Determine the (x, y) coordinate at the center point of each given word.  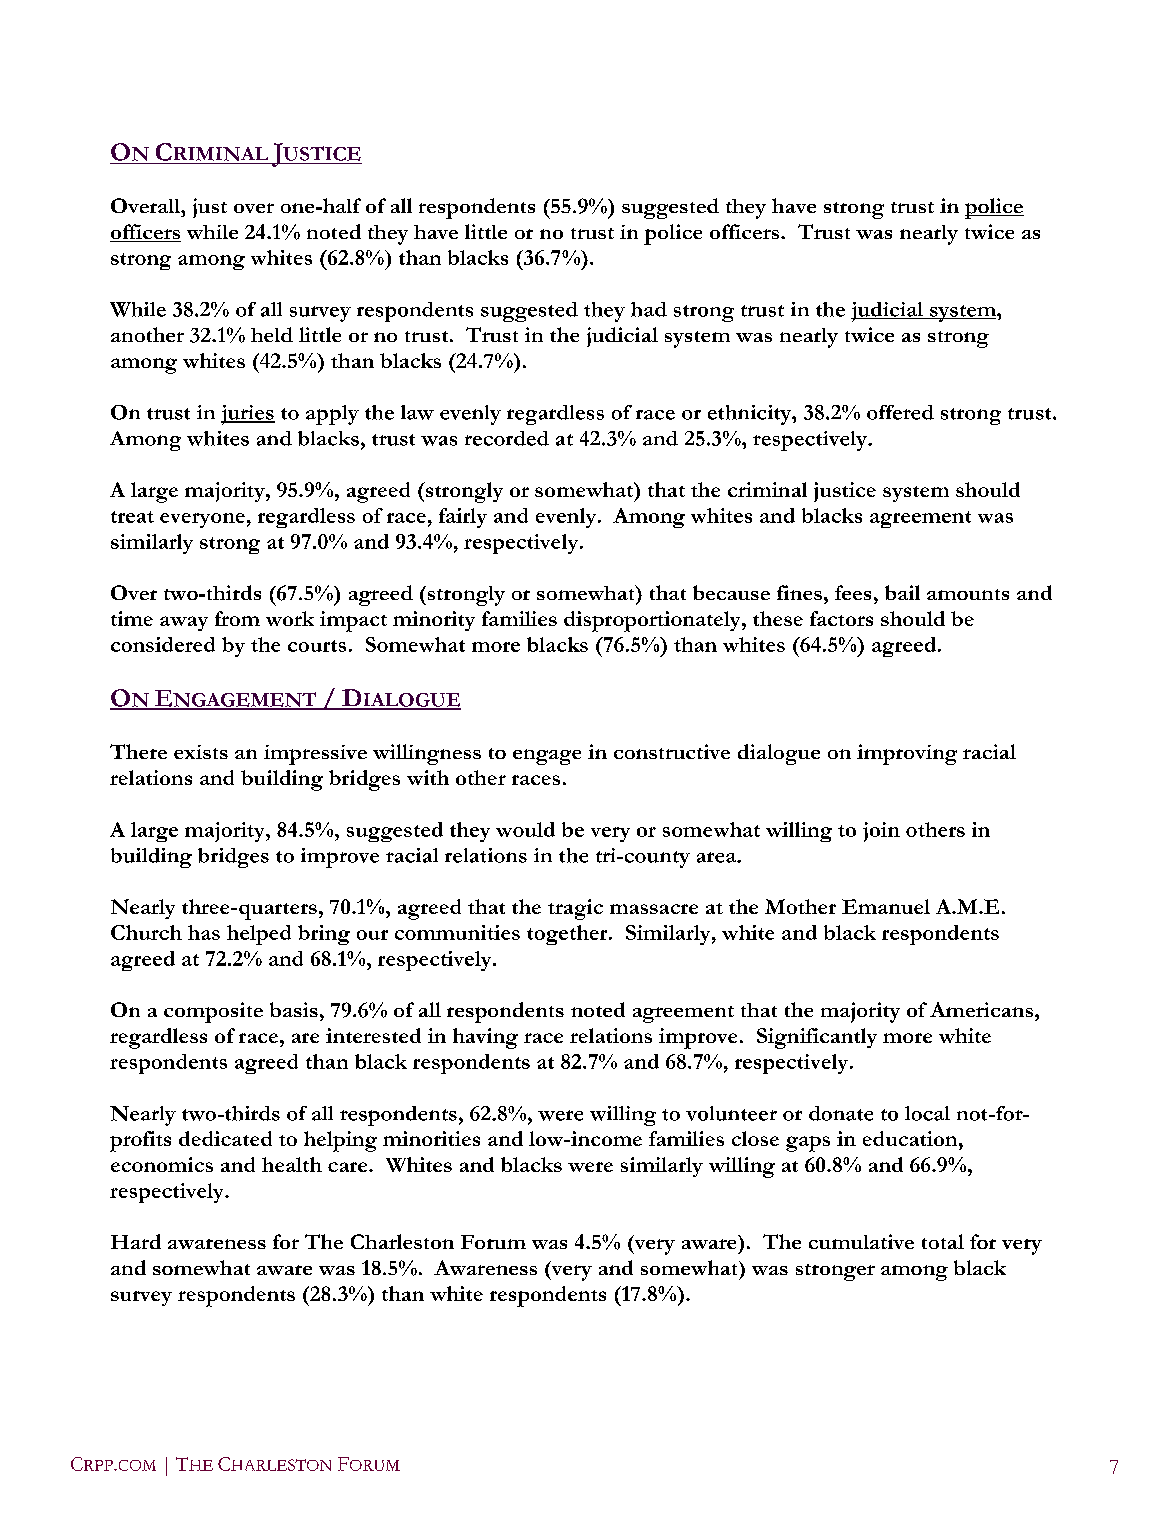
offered (900, 412)
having (485, 1038)
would (525, 829)
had (649, 309)
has (204, 932)
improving (907, 754)
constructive (672, 751)
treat (132, 517)
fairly (463, 518)
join (881, 832)
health (292, 1164)
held (272, 334)
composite (213, 1012)
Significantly (817, 1038)
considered (163, 644)
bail (902, 592)
